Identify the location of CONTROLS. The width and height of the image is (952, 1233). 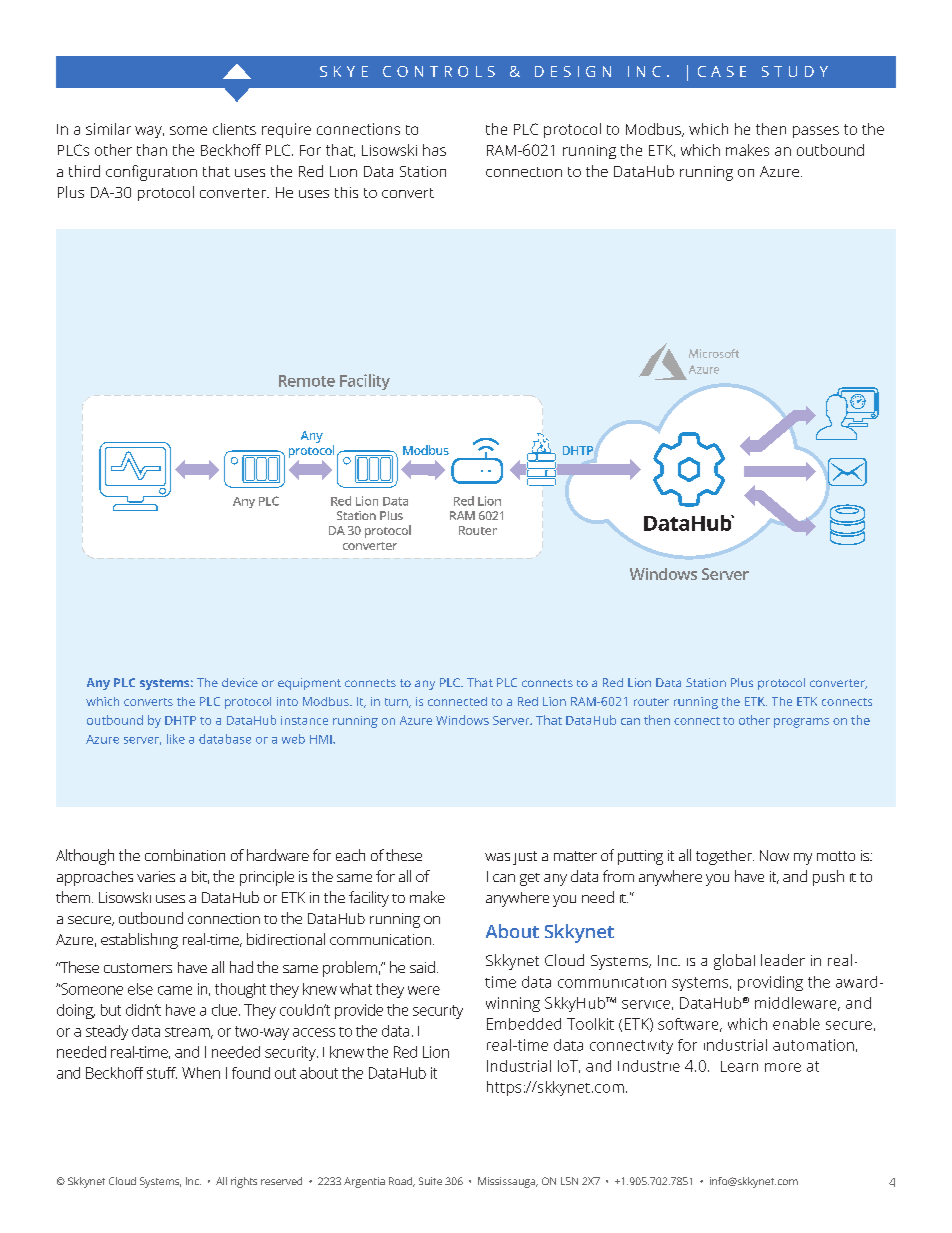
(439, 71).
